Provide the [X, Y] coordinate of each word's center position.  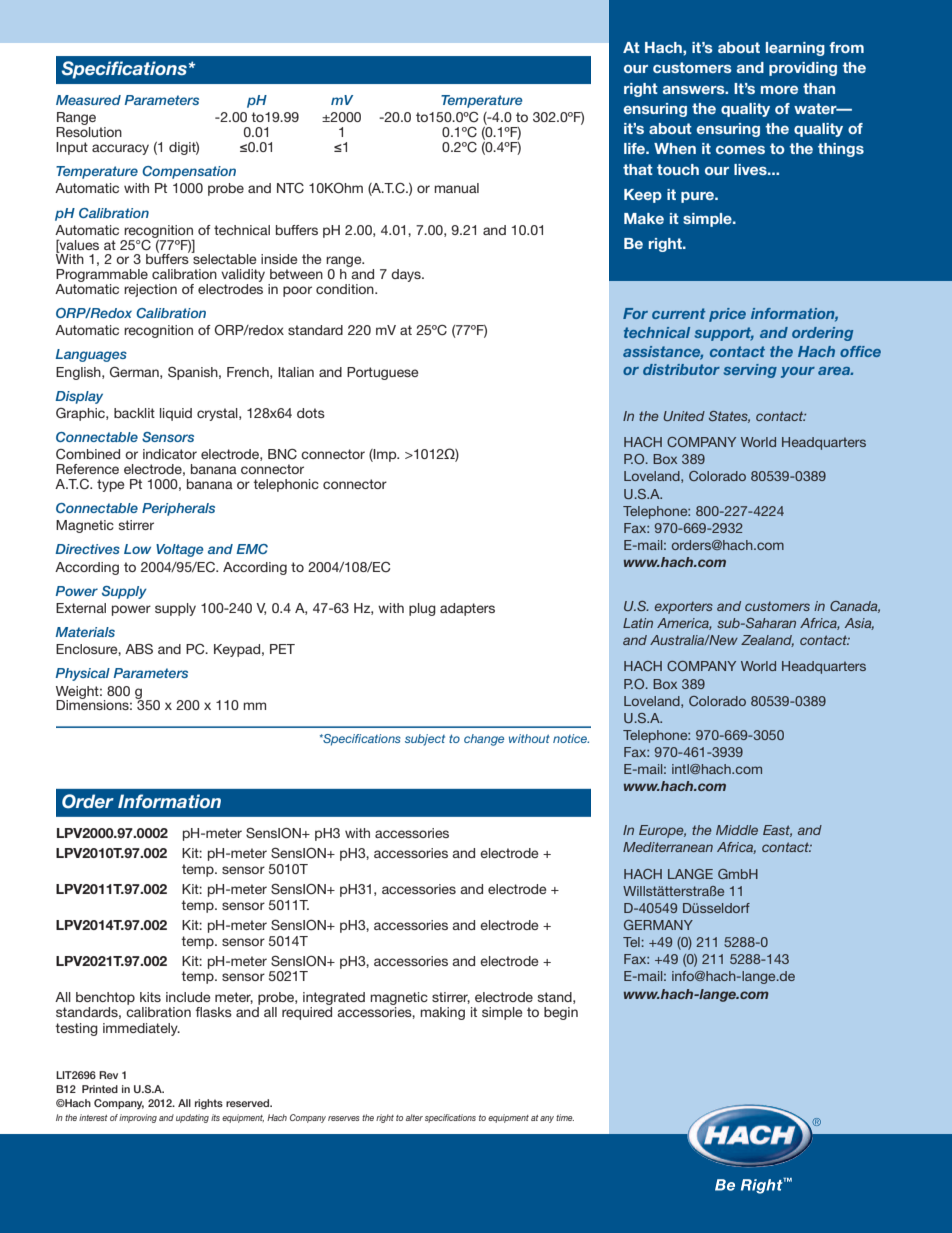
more [779, 90]
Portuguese [382, 373]
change [484, 740]
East [777, 831]
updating [192, 1118]
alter [414, 1117]
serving [750, 371]
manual [456, 188]
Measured [88, 100]
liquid [176, 414]
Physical [83, 674]
